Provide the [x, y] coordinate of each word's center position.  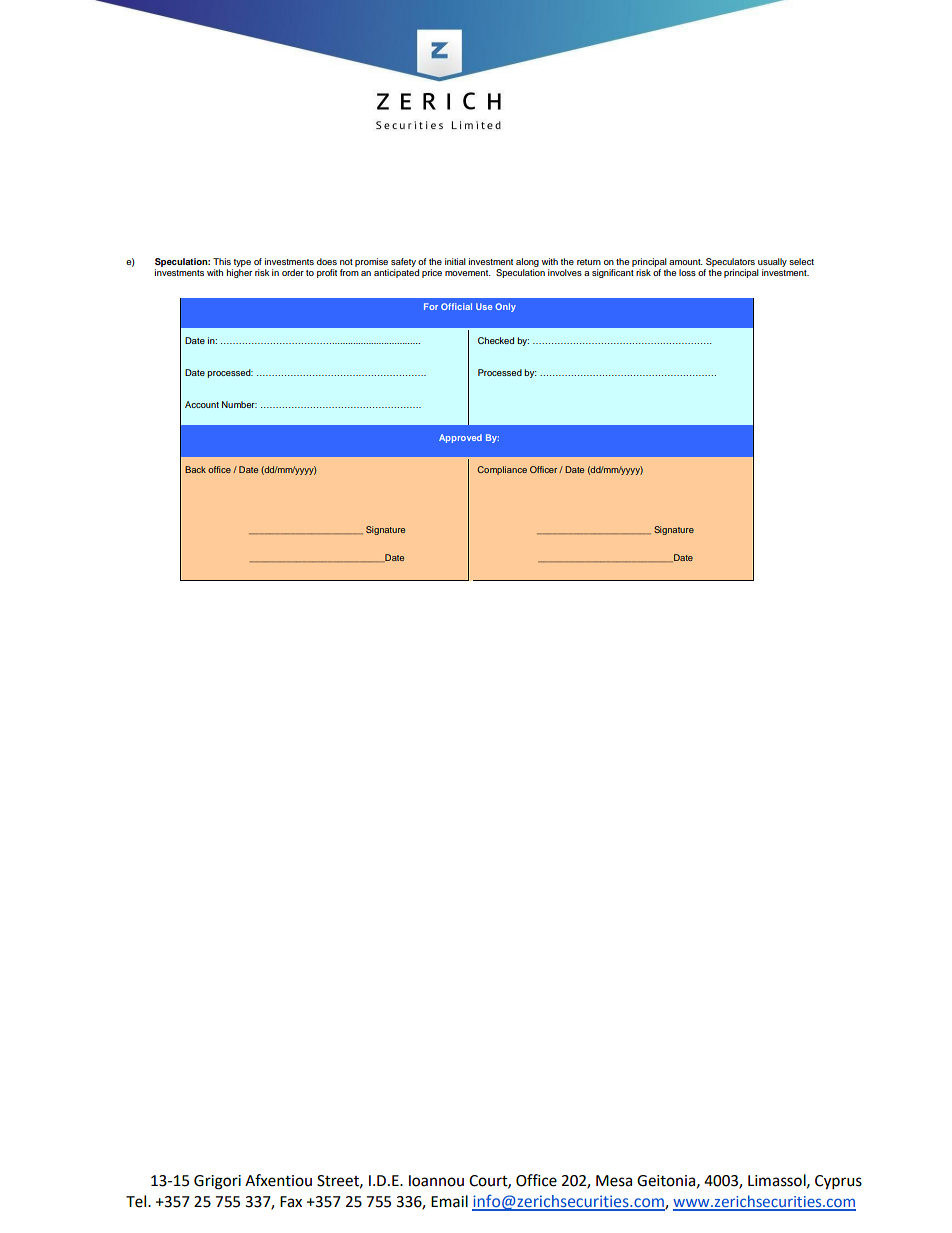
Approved [460, 438]
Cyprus [838, 1182]
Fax [291, 1202]
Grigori [217, 1182]
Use [484, 306]
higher [239, 273]
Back [195, 469]
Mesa [614, 1181]
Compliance [502, 470]
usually [772, 262]
